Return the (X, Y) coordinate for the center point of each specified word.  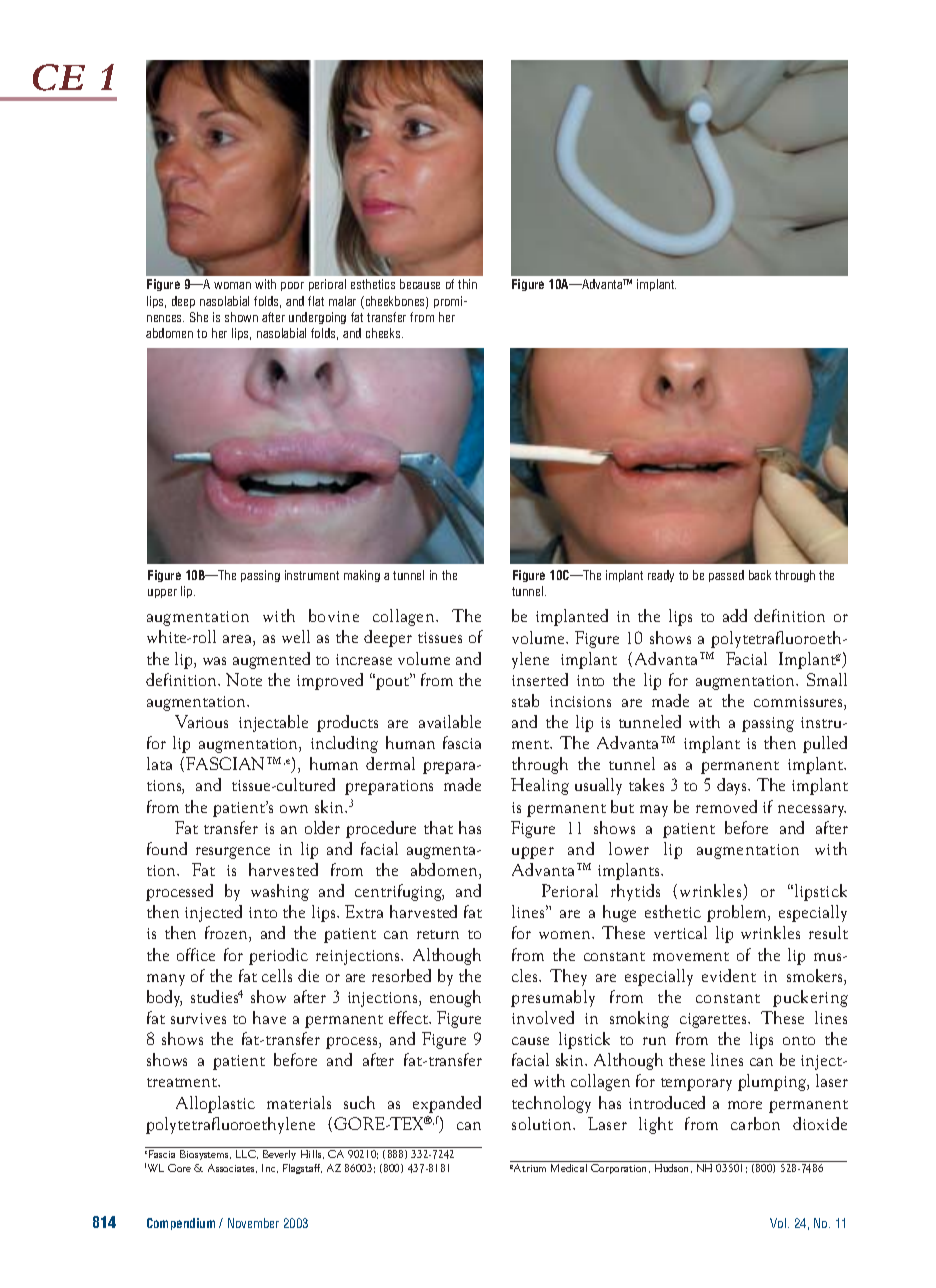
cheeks (384, 333)
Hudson (672, 1167)
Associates (232, 1168)
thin (467, 284)
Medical (569, 1166)
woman (232, 285)
